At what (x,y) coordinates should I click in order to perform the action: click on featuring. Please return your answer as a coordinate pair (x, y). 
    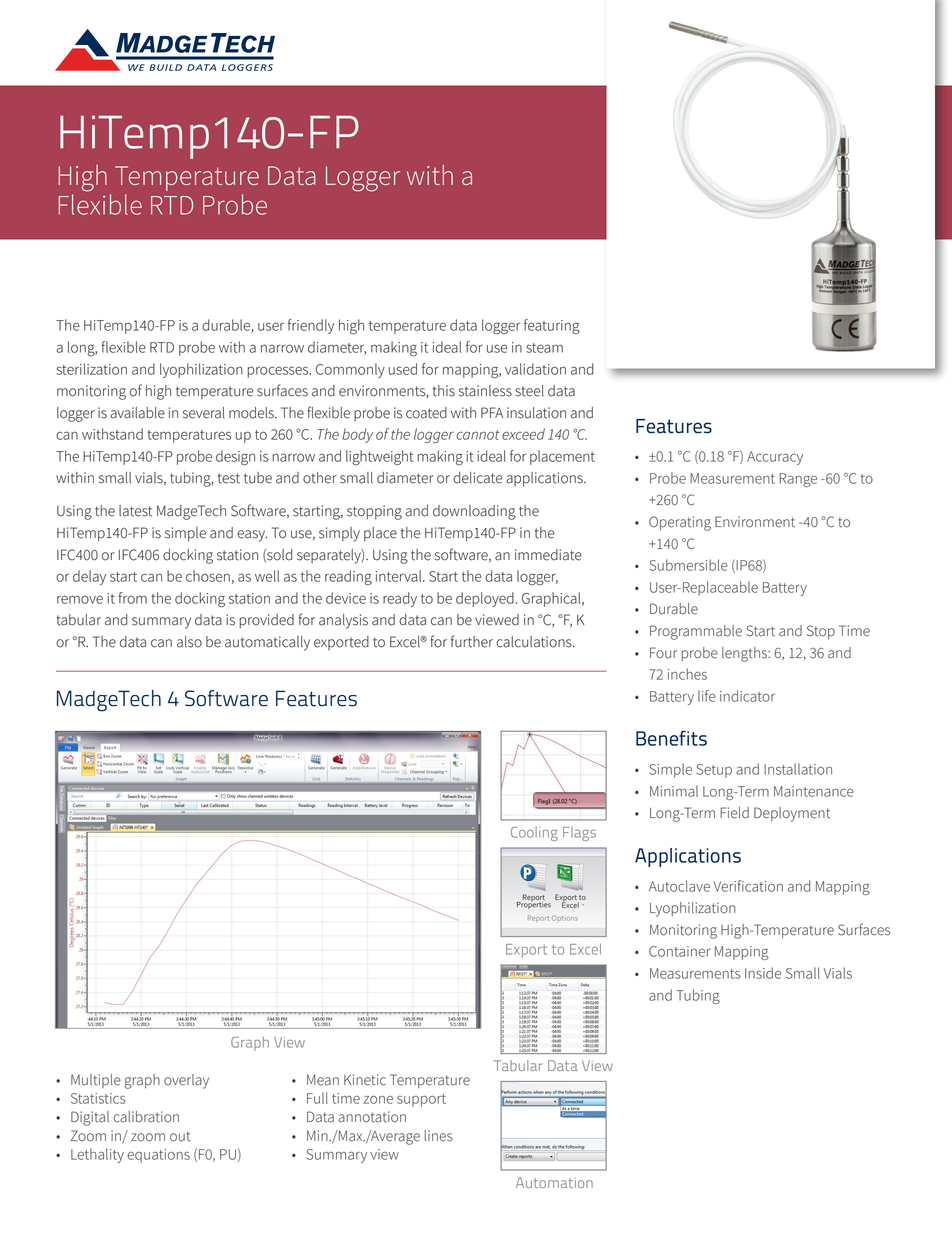
    Looking at the image, I should click on (552, 326).
